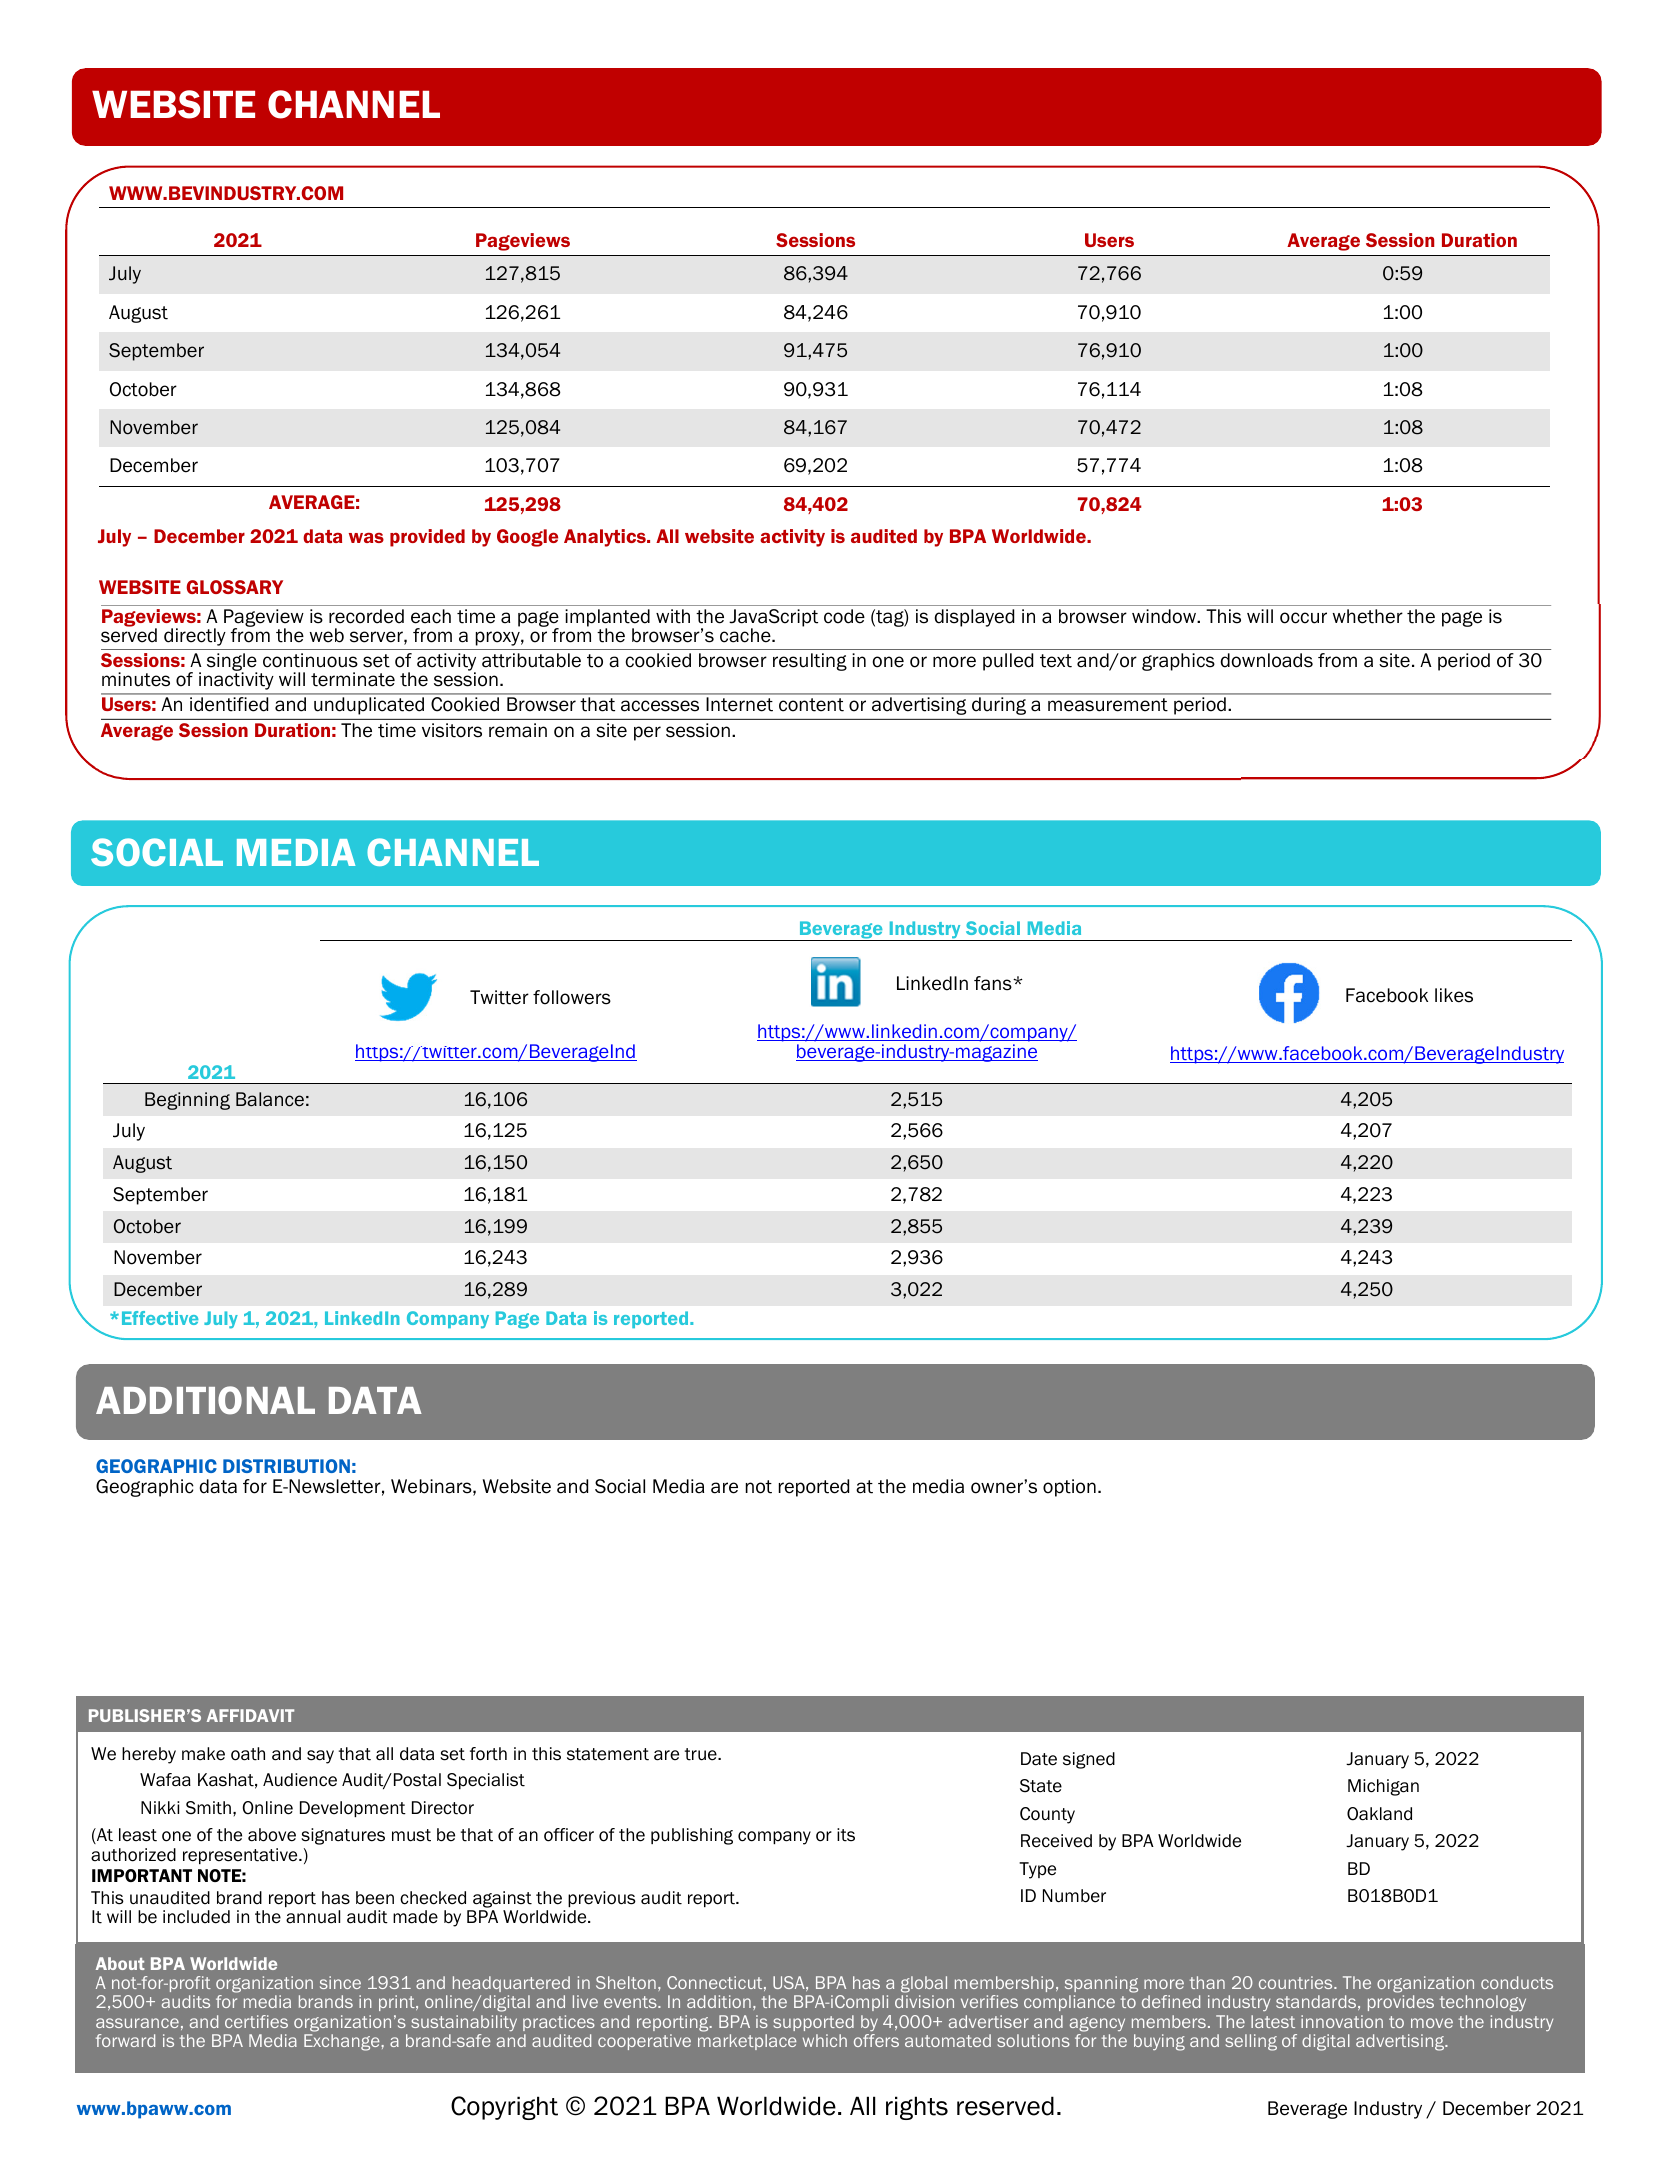  Describe the element at coordinates (1342, 2021) in the document. I see `innovation` at that location.
